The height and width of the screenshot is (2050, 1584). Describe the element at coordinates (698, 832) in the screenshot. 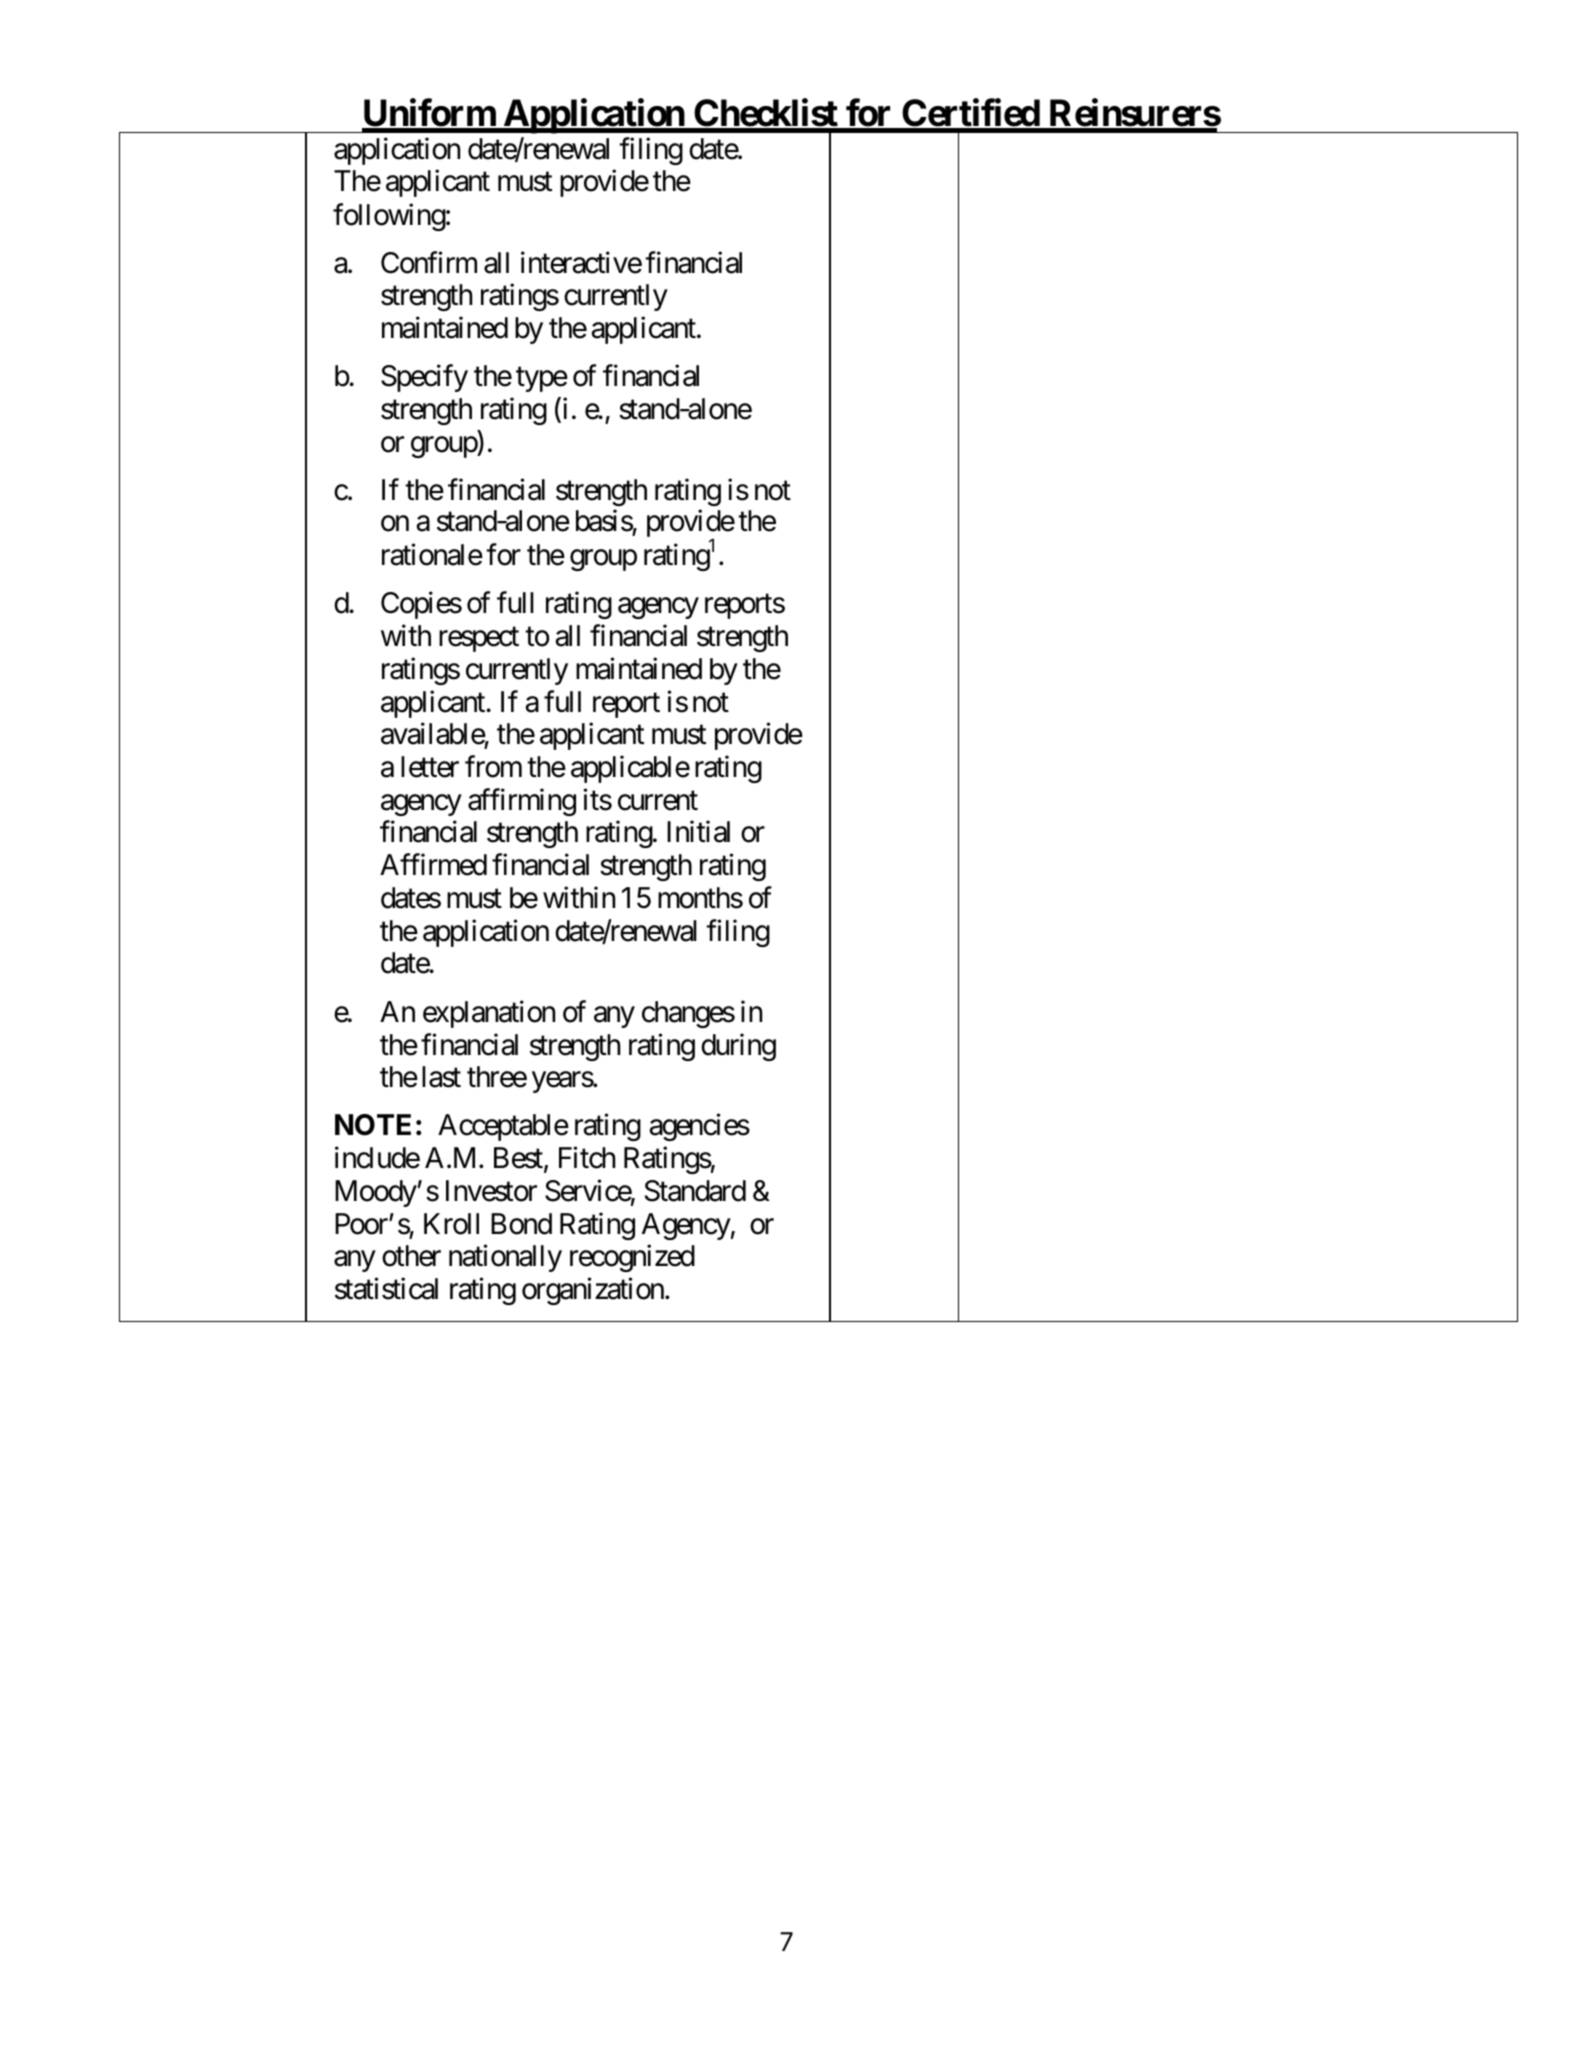

I see `Initial` at that location.
